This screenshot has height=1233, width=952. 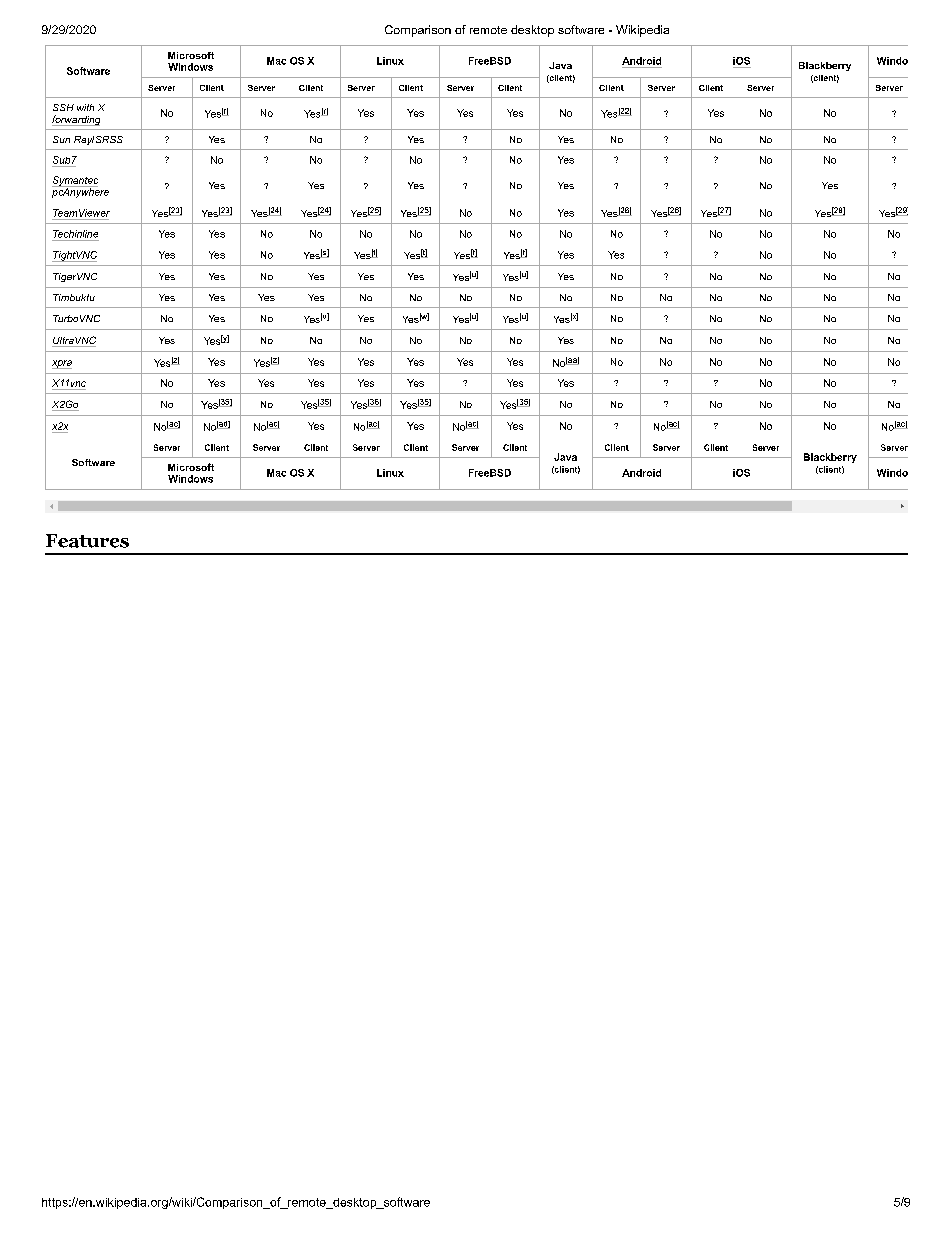 I want to click on forwarding, so click(x=76, y=120).
